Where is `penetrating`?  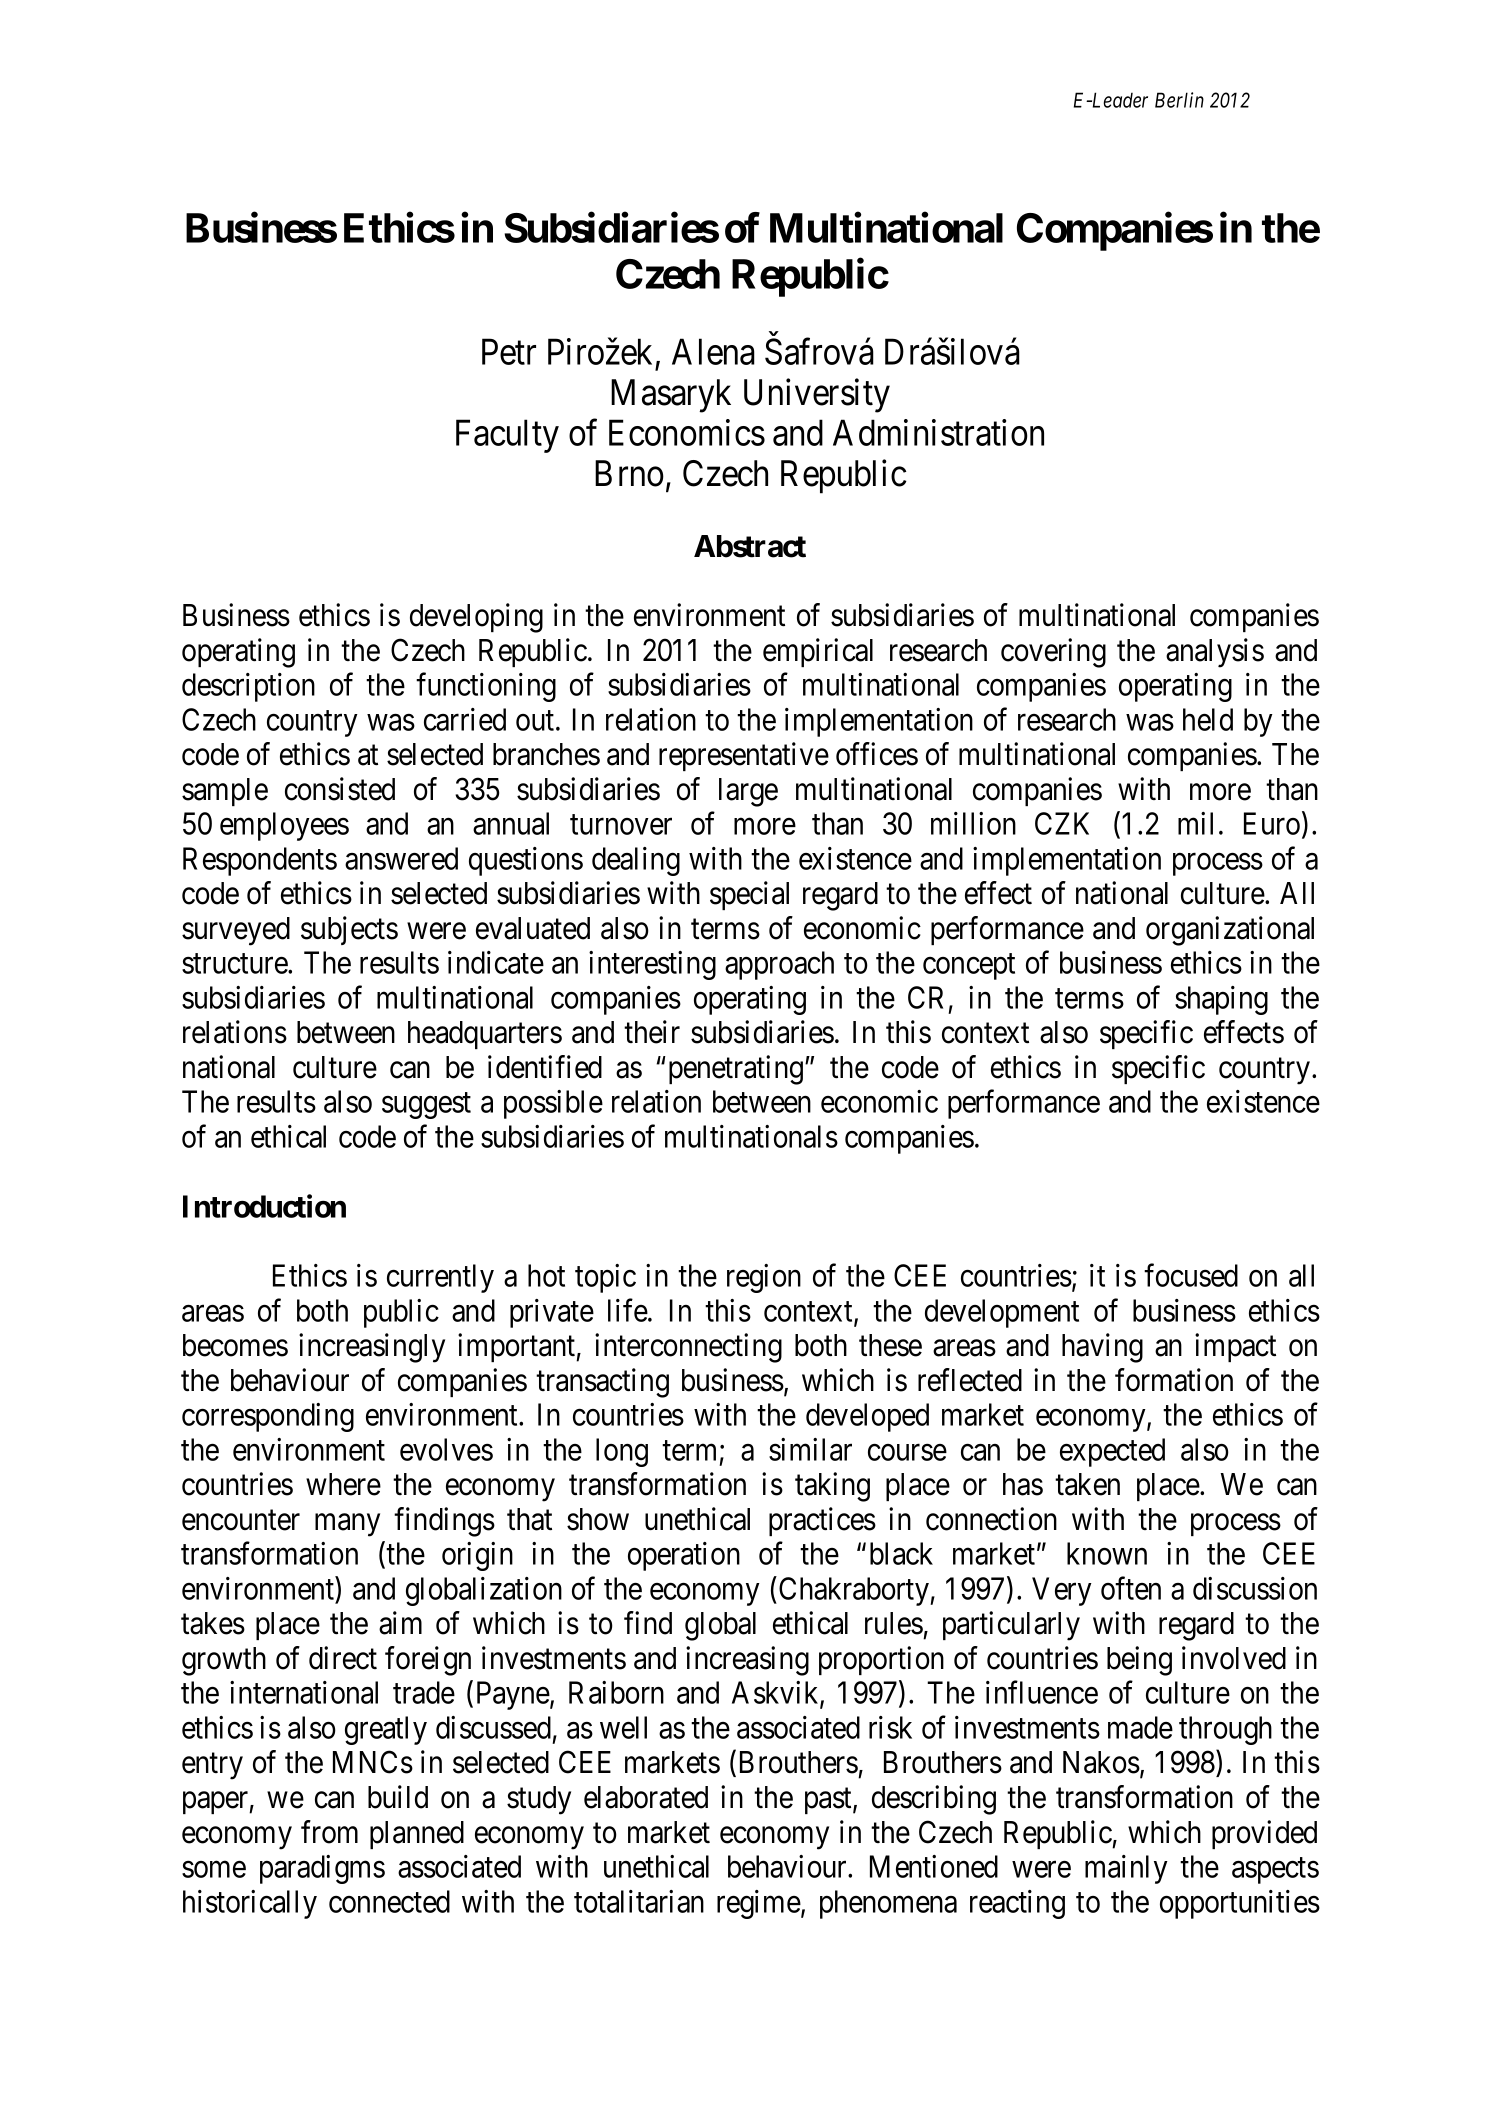 penetrating is located at coordinates (736, 1070).
